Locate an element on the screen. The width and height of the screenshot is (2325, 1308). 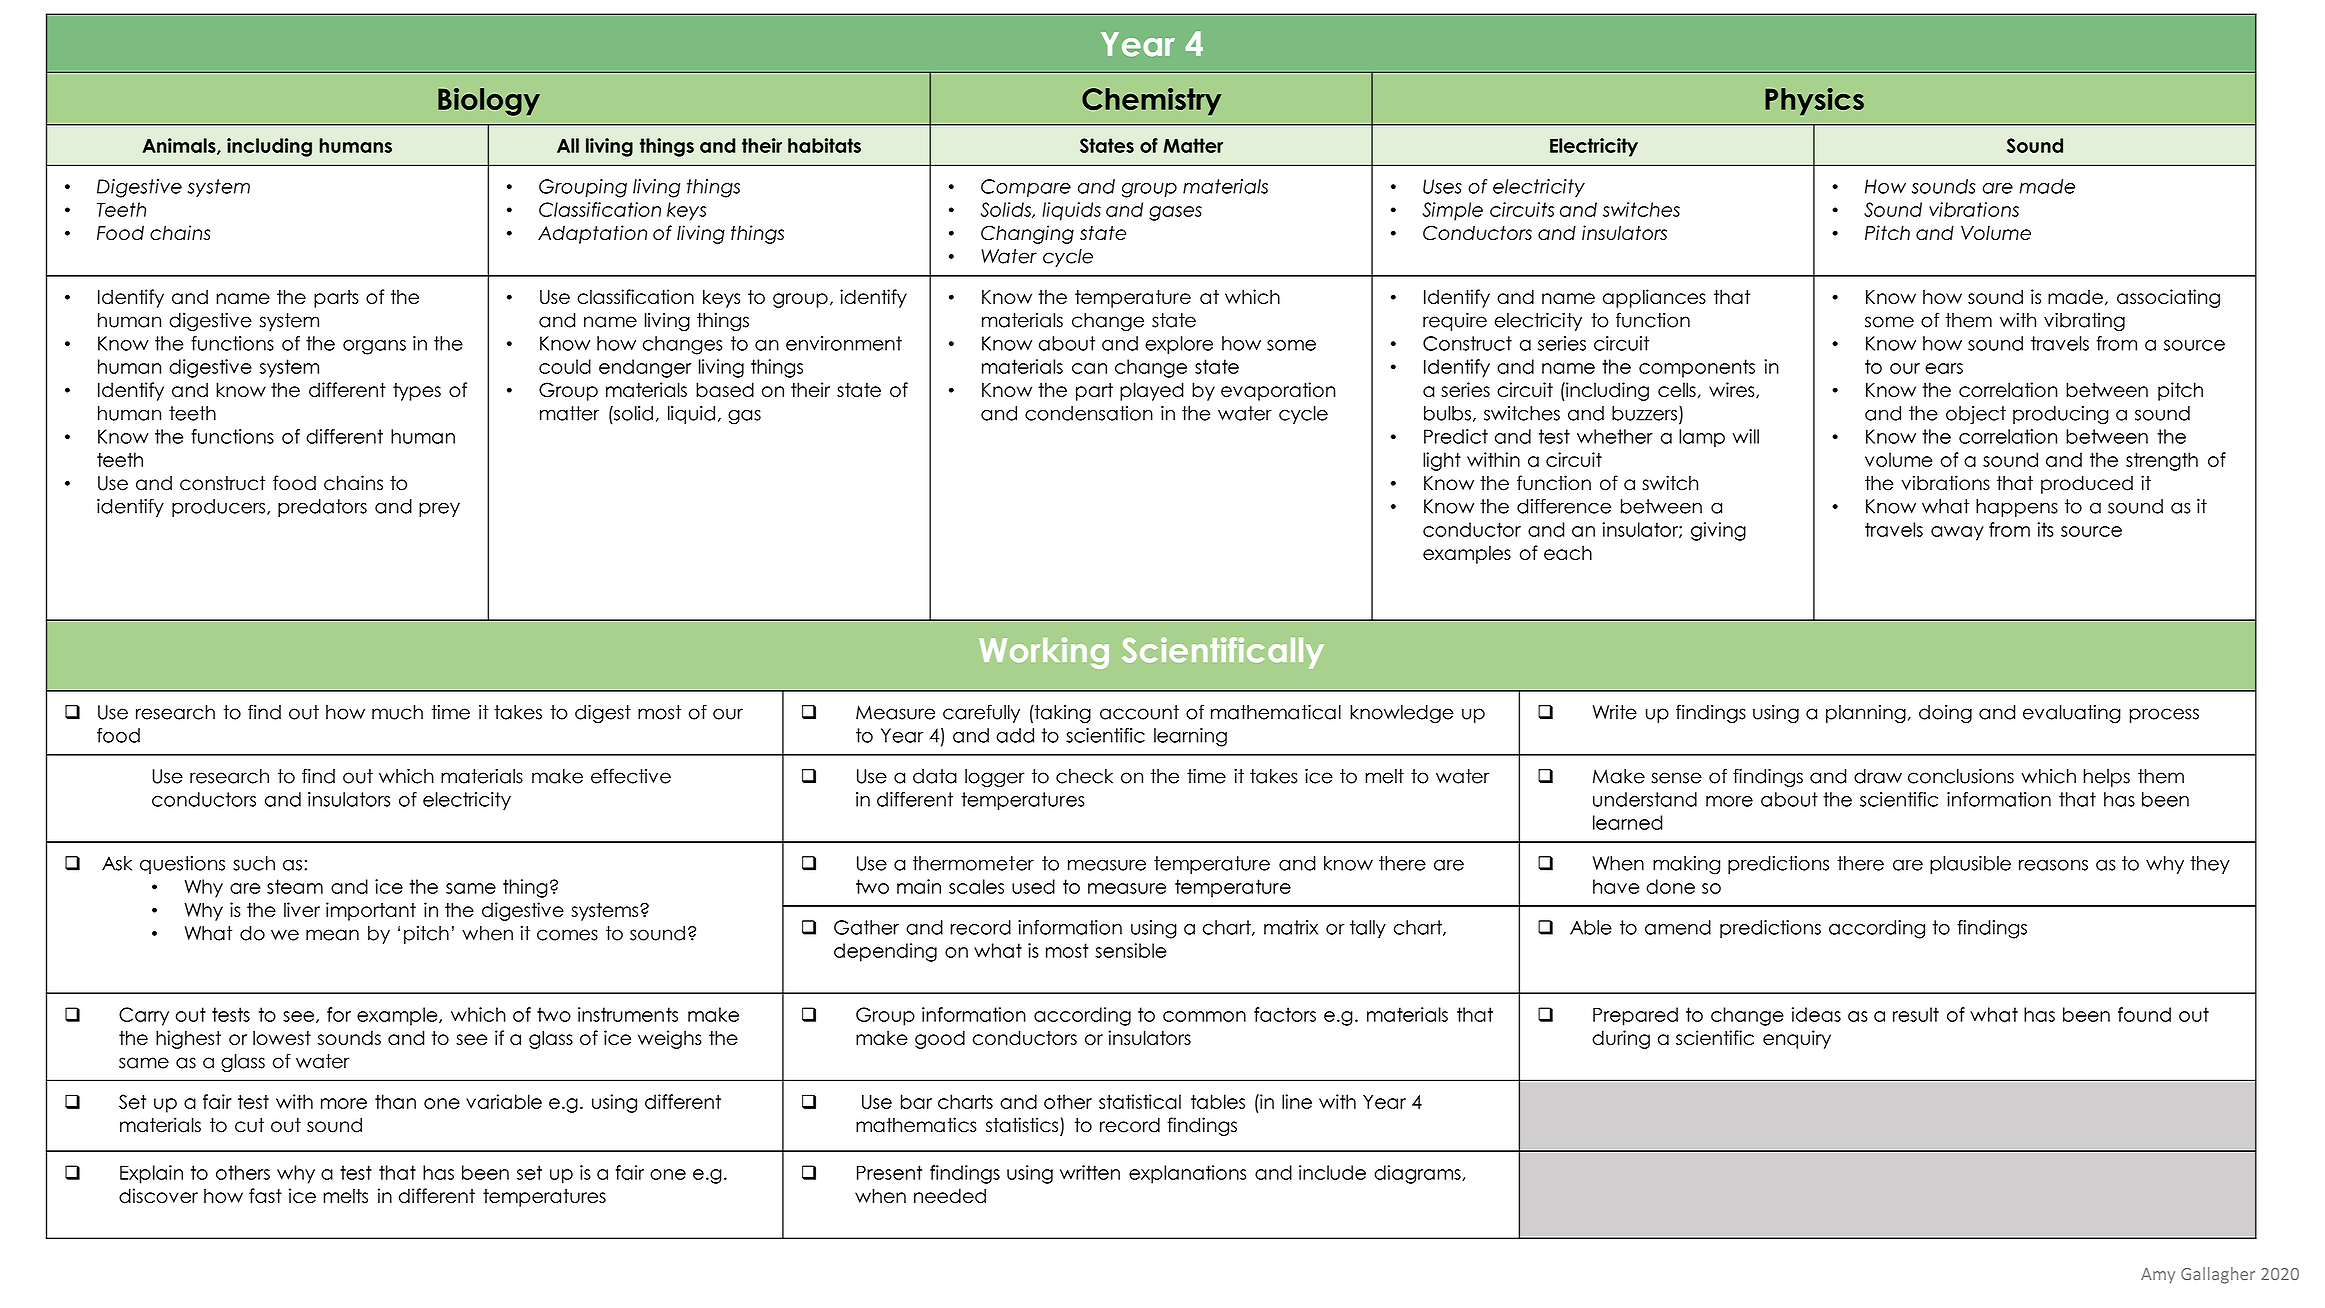
doing is located at coordinates (1945, 713).
